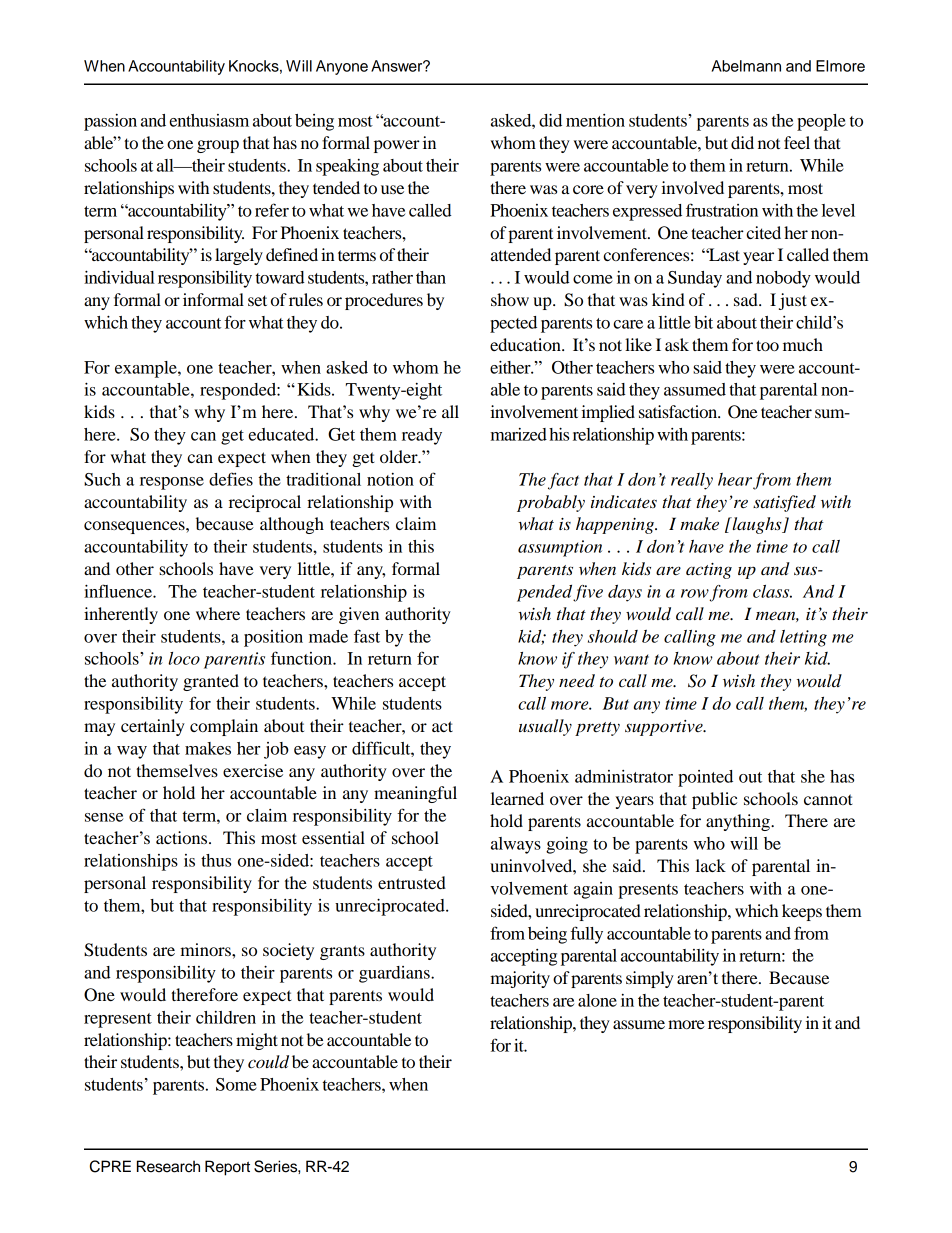  I want to click on ready, so click(422, 436).
